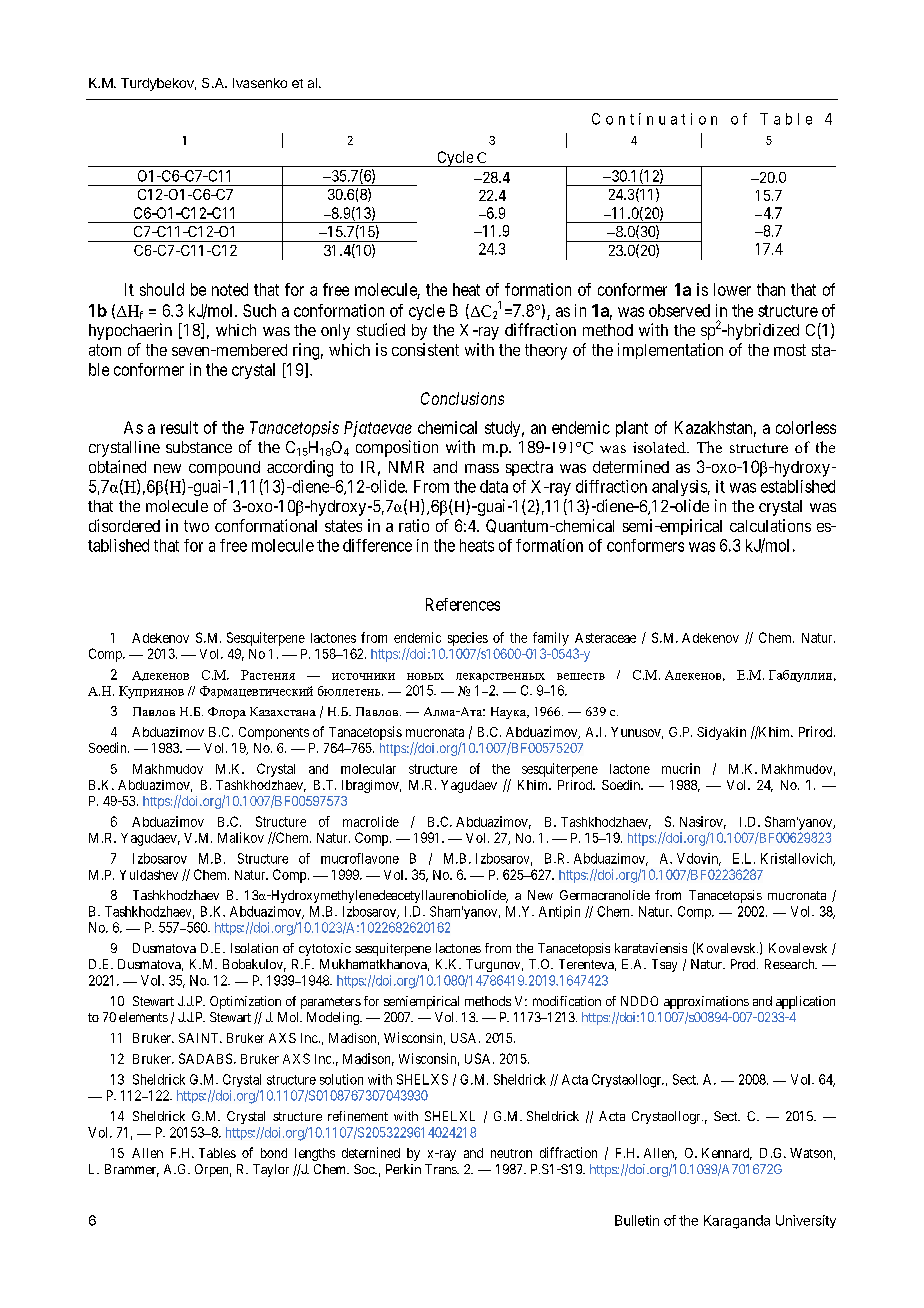 This page has height=1308, width=924. I want to click on should, so click(162, 289).
